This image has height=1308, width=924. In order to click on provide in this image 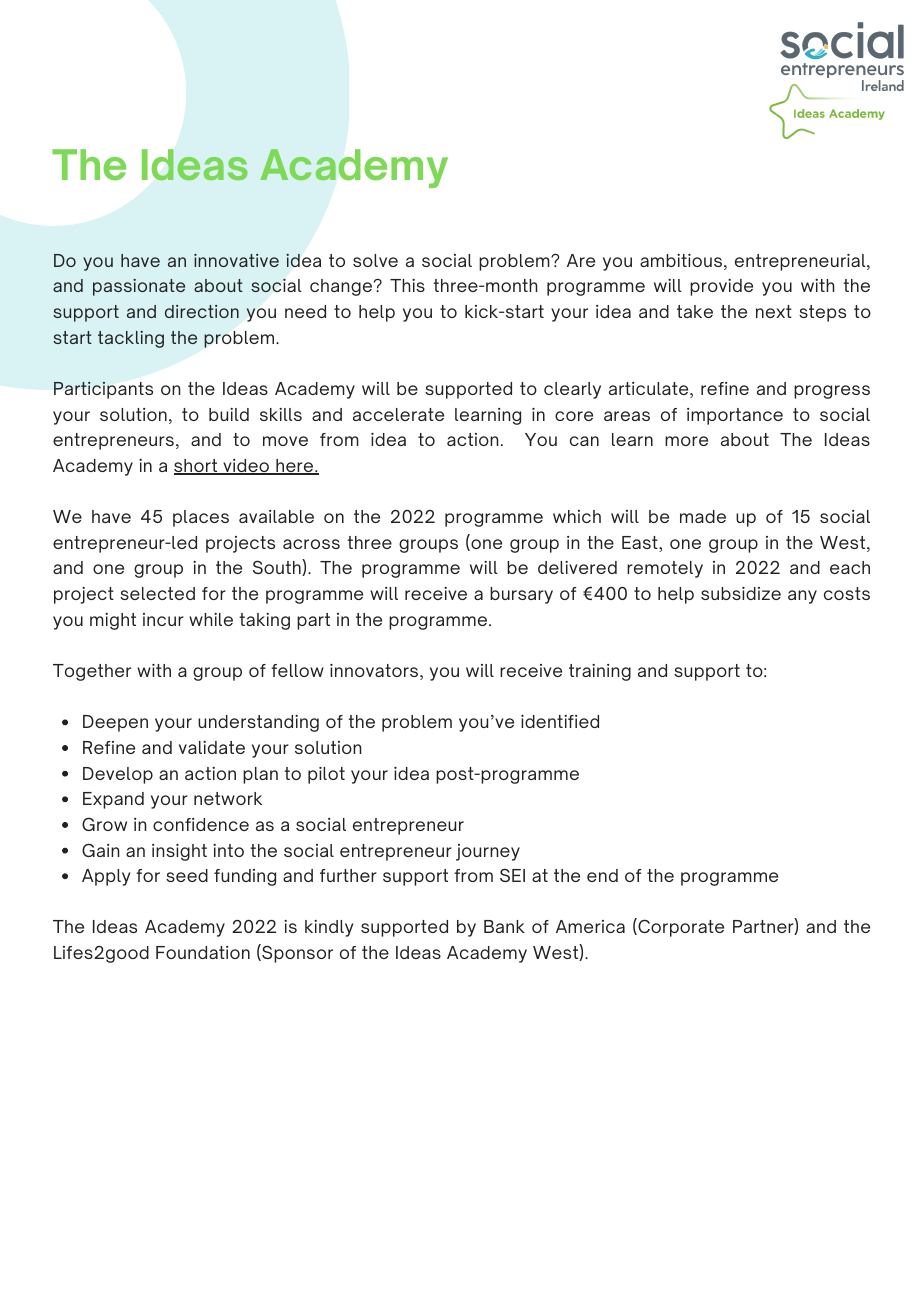, I will do `click(721, 287)`.
